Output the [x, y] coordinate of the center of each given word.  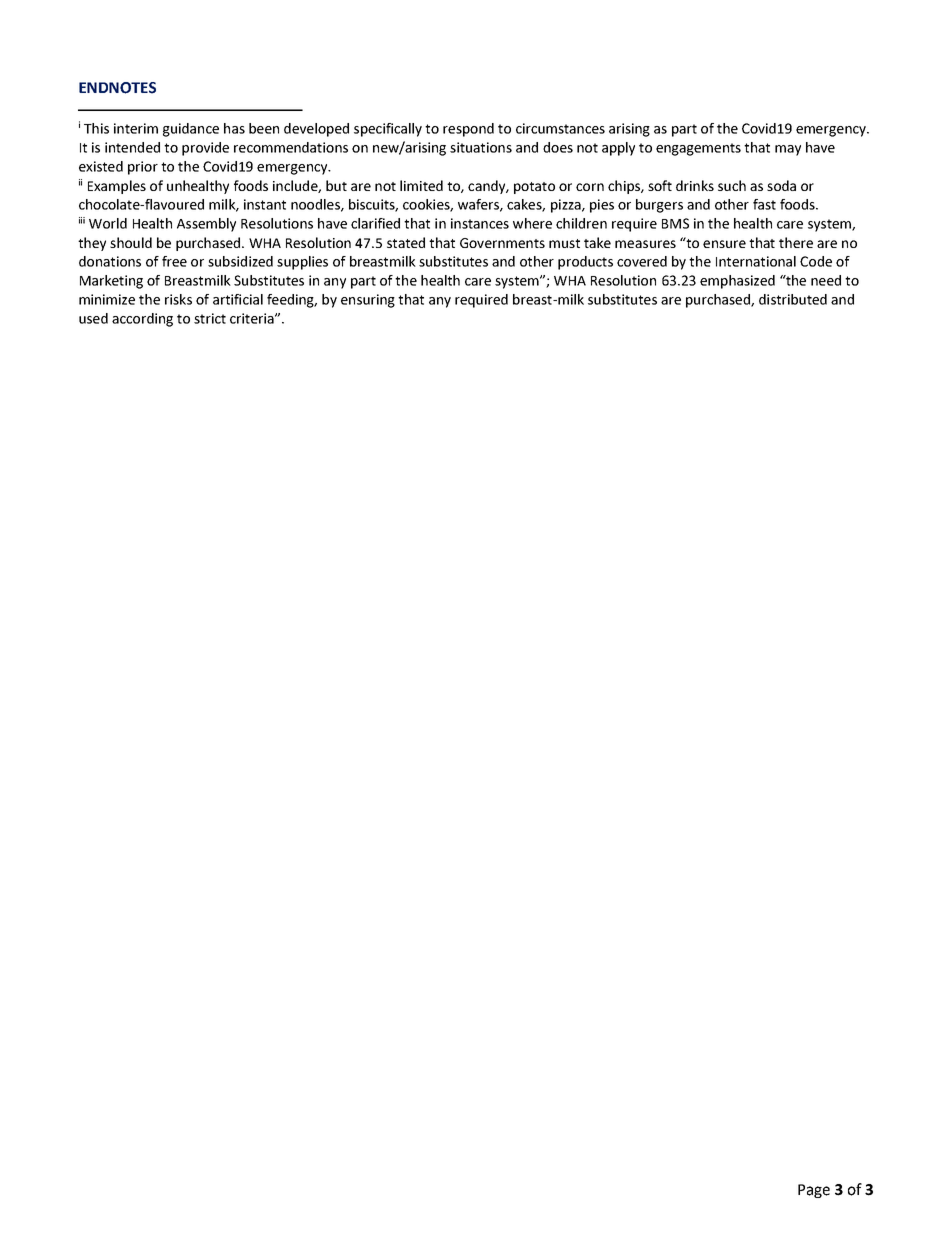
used [93, 318]
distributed [793, 299]
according [142, 320]
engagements [698, 149]
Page [814, 1191]
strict [210, 318]
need [826, 280]
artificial [238, 299]
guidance [191, 130]
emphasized [737, 282]
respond [468, 130]
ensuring [368, 301]
